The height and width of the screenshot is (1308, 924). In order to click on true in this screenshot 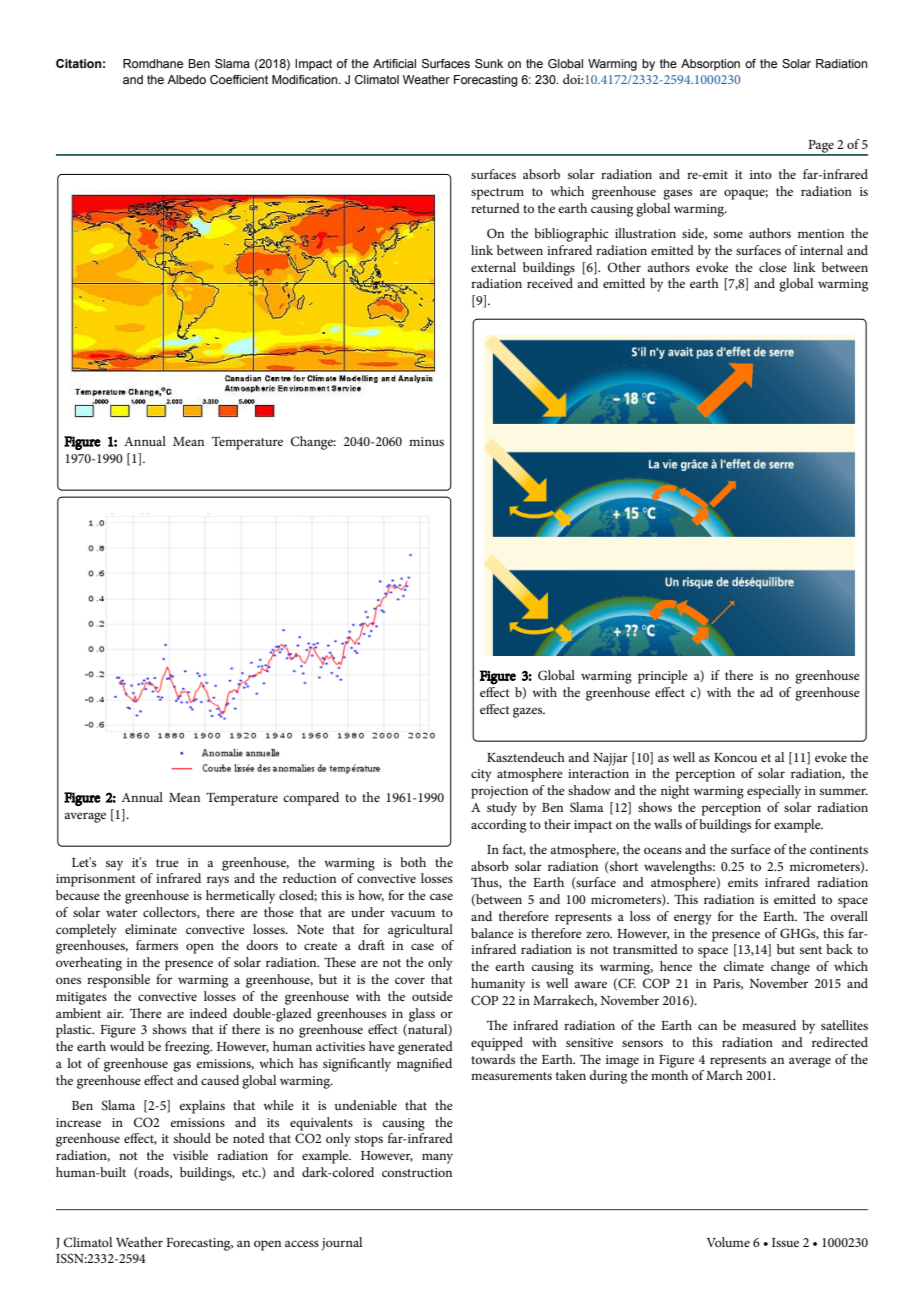, I will do `click(167, 863)`.
